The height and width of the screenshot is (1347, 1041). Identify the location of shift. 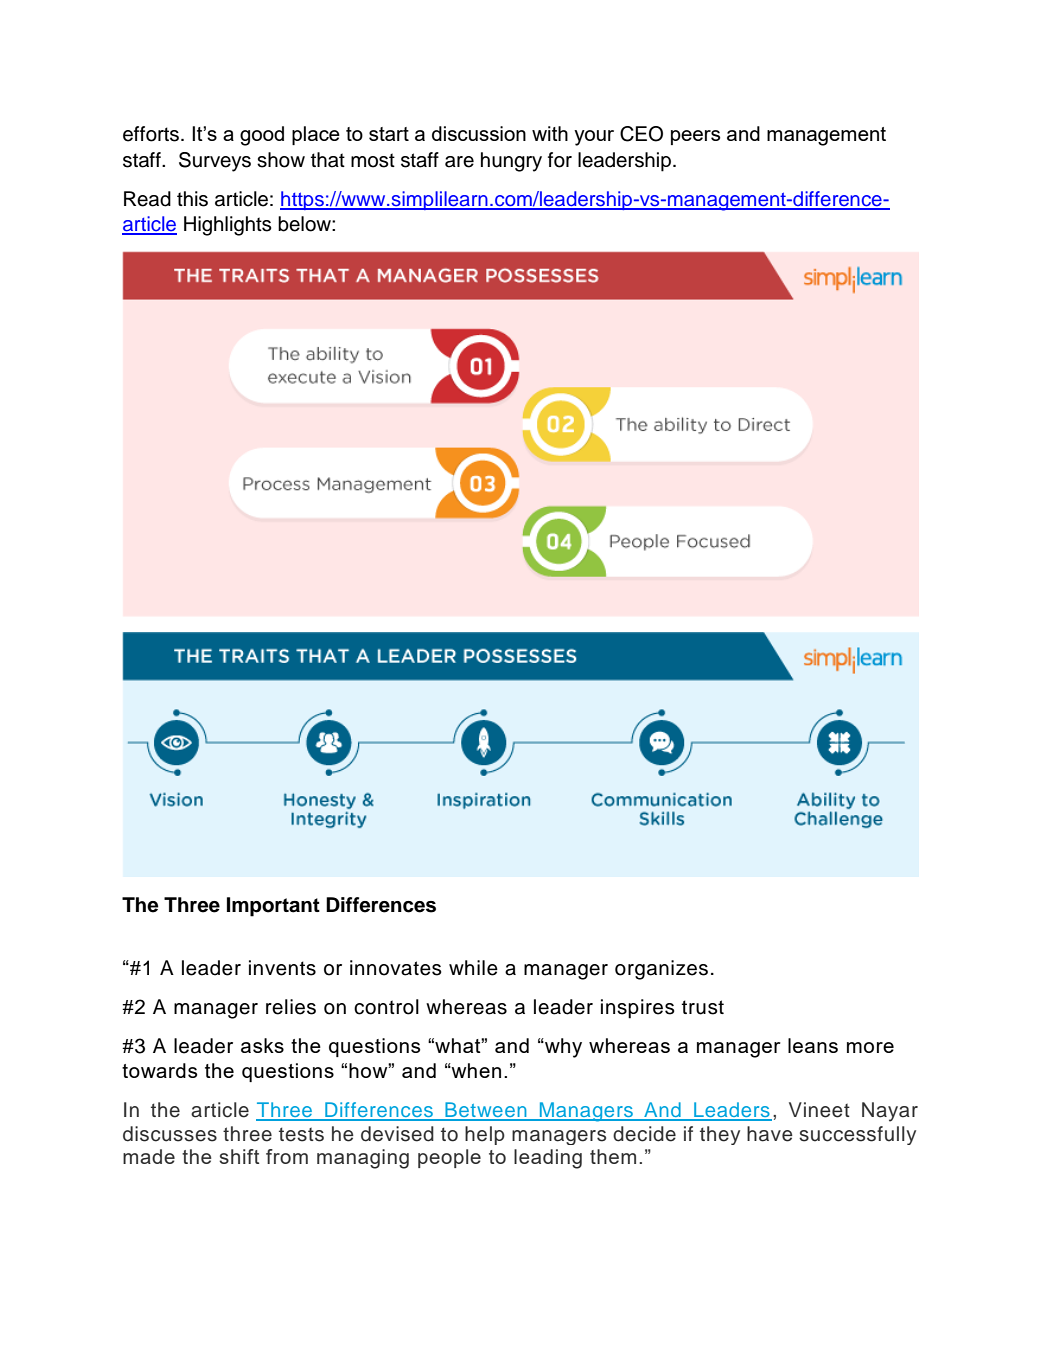
(239, 1156).
